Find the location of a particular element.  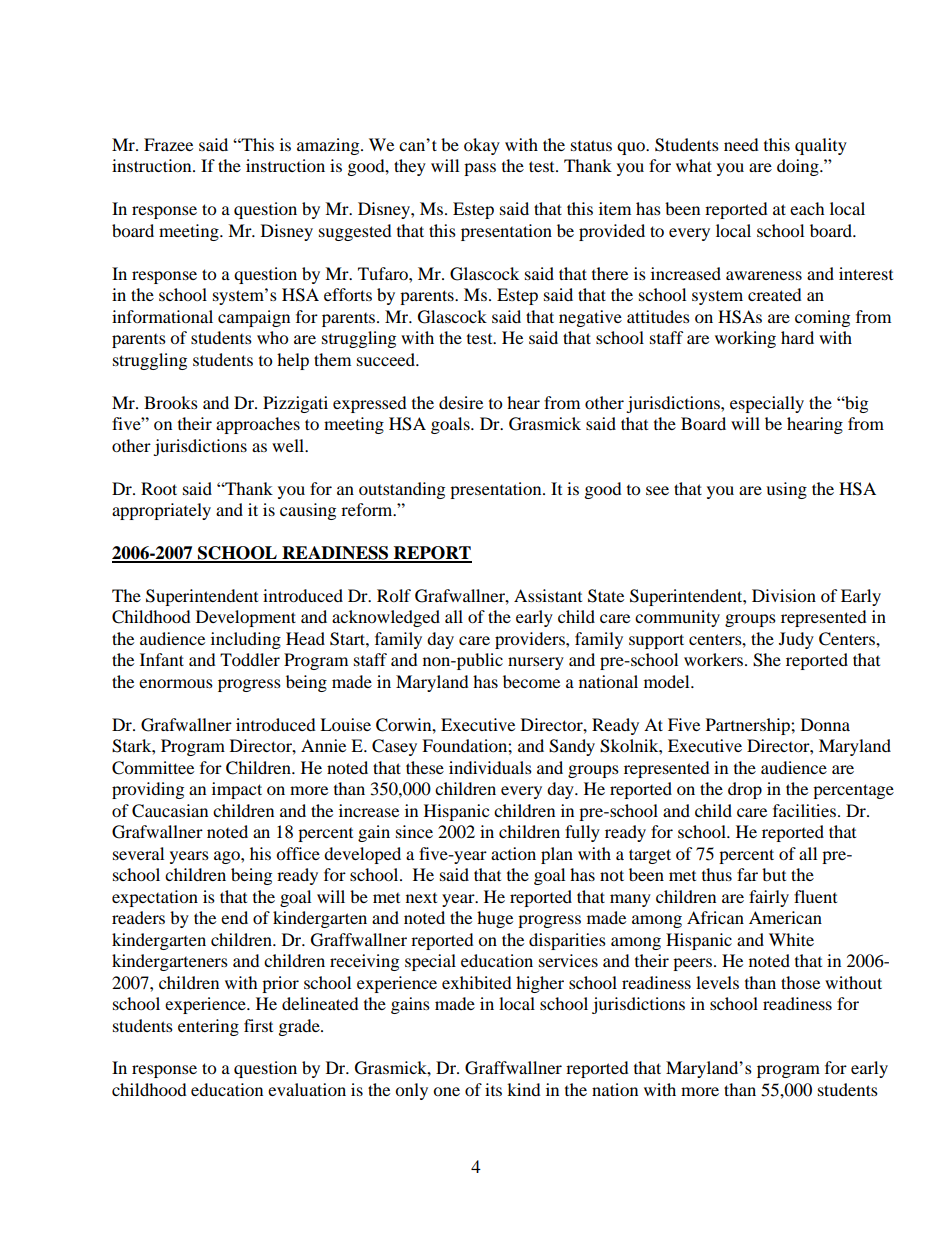

amazing is located at coordinates (329, 146).
